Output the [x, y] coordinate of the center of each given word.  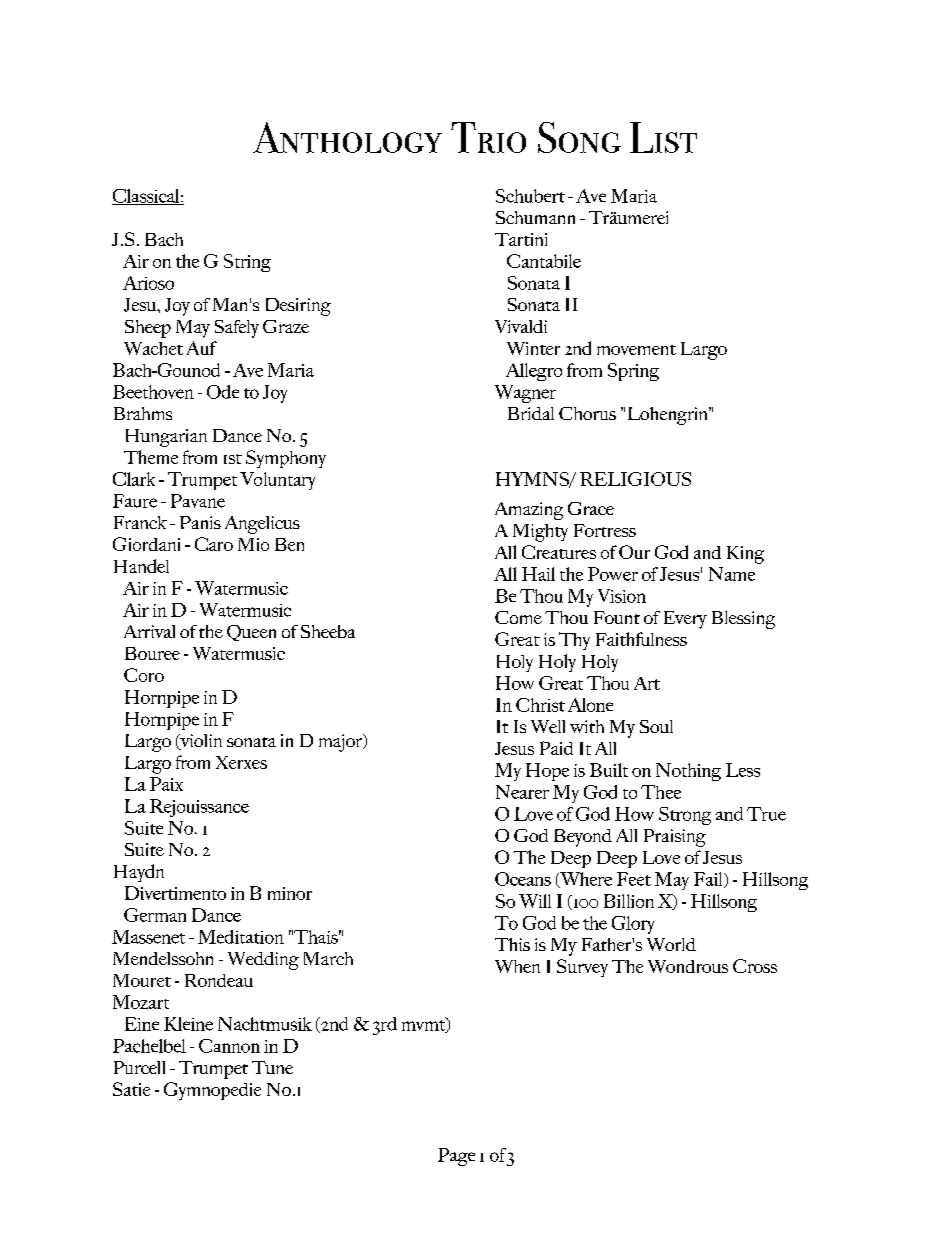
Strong [685, 816]
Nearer [522, 792]
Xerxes [241, 762]
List [663, 137]
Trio [488, 137]
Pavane [198, 501]
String [247, 263]
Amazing [529, 511]
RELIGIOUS [635, 479]
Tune [272, 1067]
